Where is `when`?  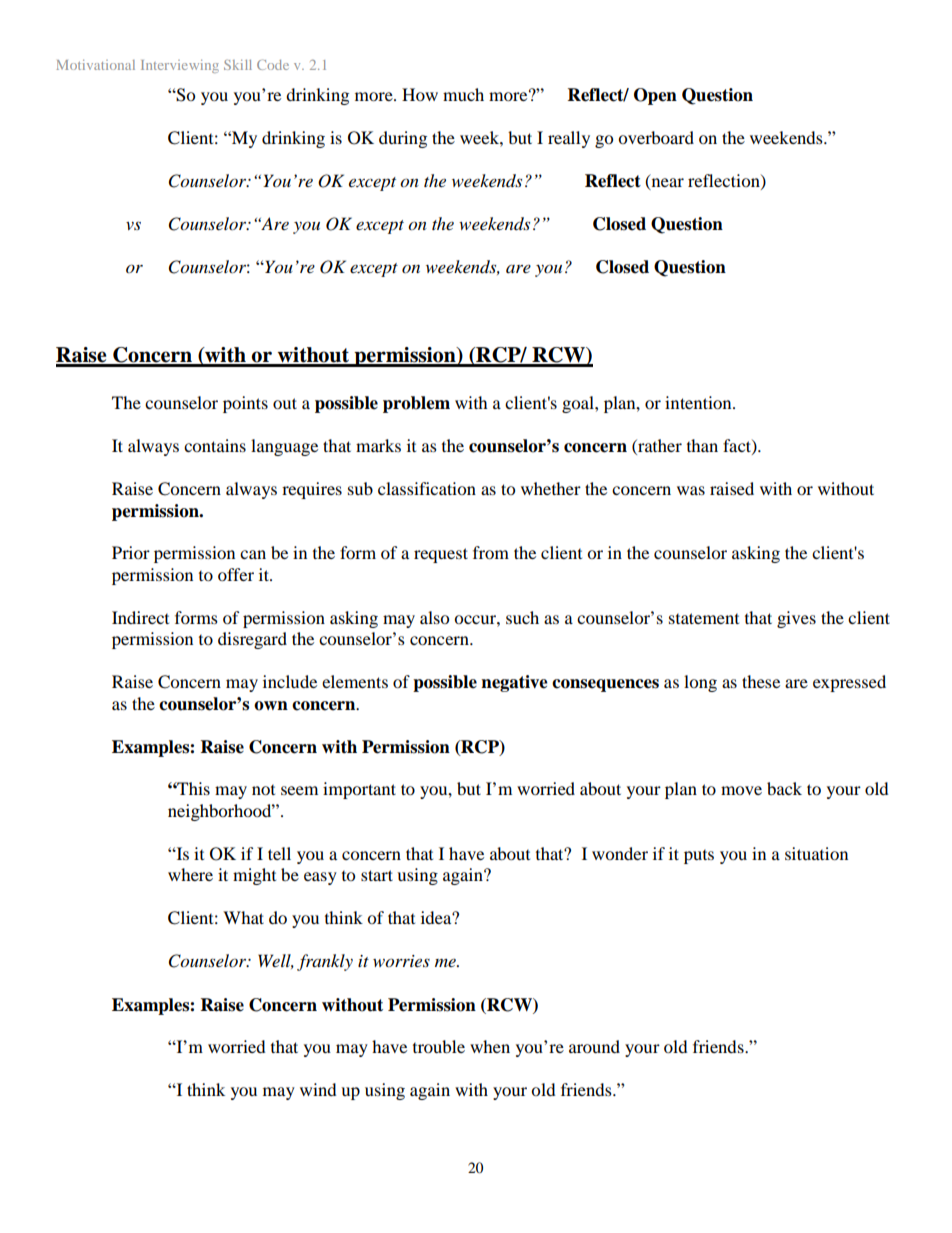
when is located at coordinates (490, 1046).
